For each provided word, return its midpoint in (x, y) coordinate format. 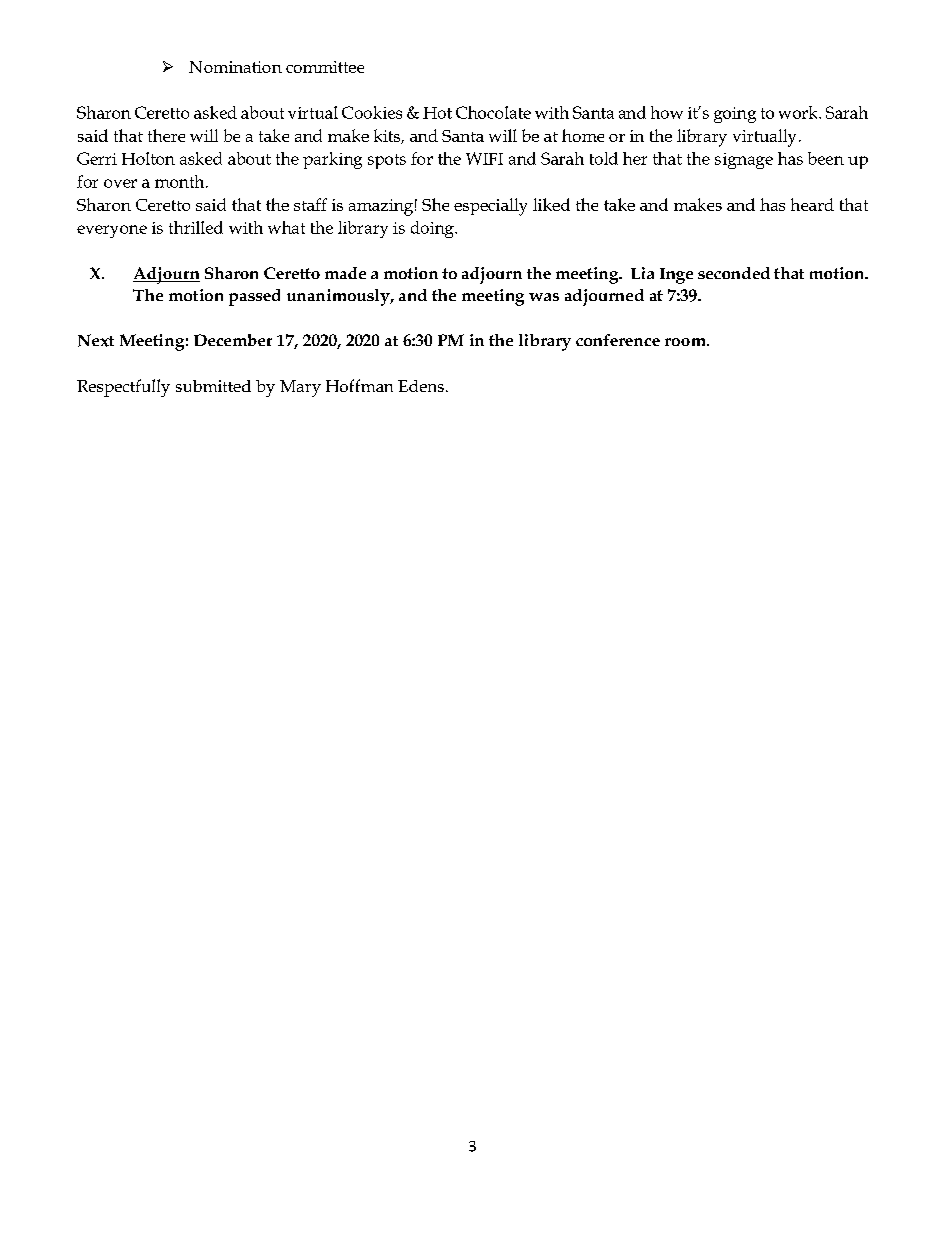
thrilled (196, 227)
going (735, 115)
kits (388, 136)
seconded (734, 273)
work (799, 112)
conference (618, 340)
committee (325, 67)
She (435, 204)
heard (812, 204)
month (181, 181)
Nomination (235, 67)
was (544, 297)
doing (433, 229)
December (233, 340)
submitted (213, 386)
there (166, 135)
